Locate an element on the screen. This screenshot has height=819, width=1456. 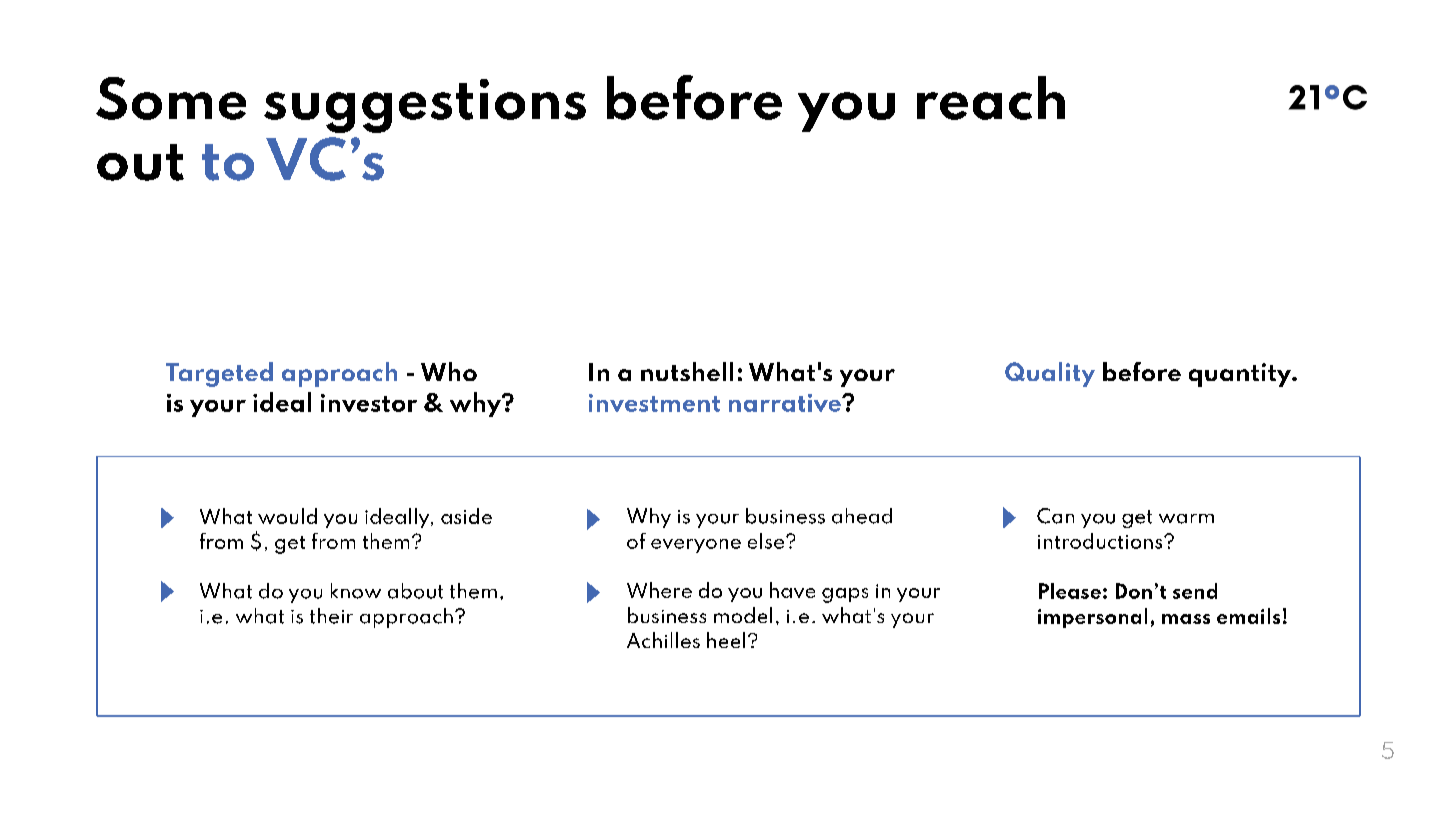
Quality is located at coordinates (1050, 374).
